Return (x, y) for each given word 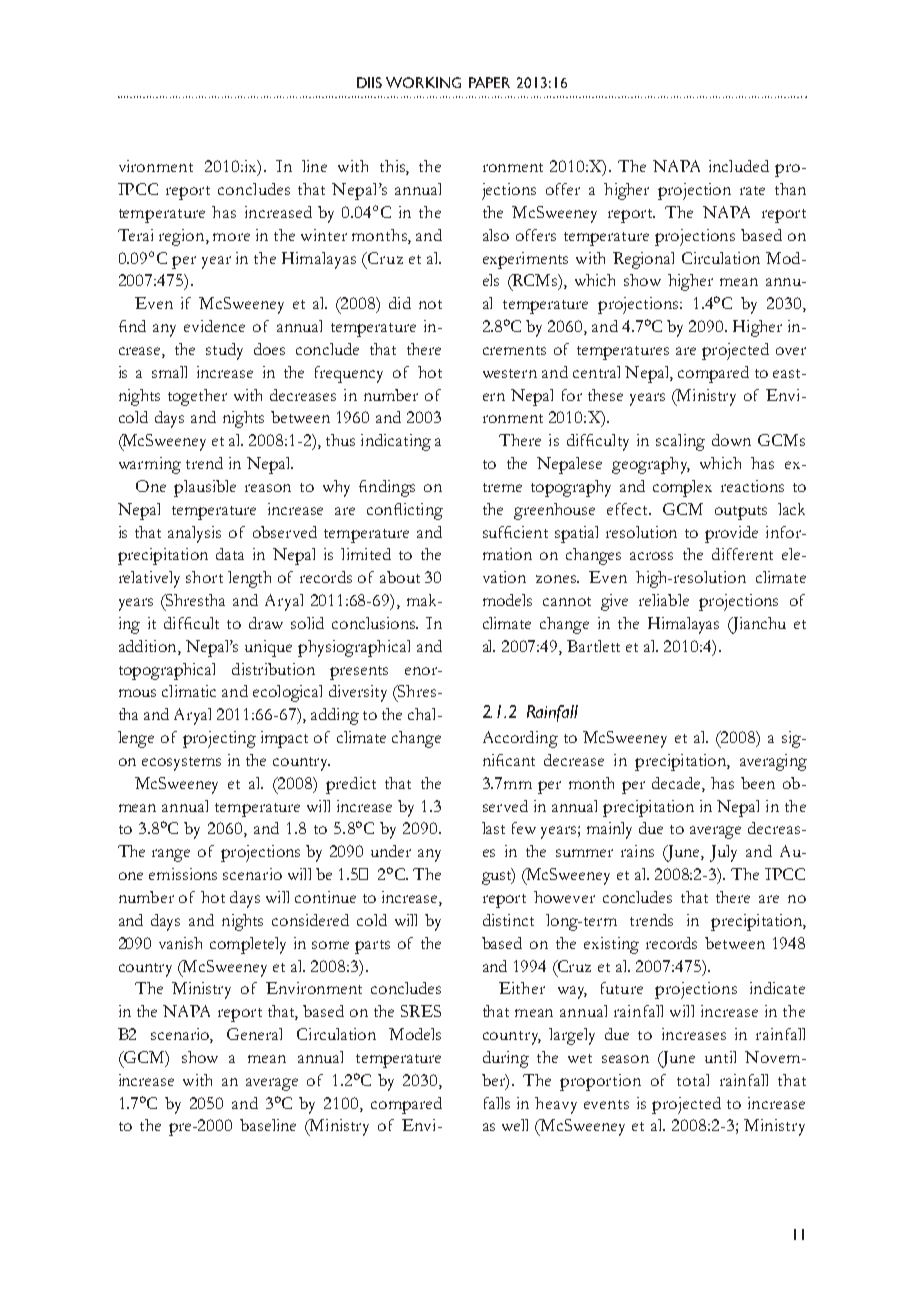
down (731, 440)
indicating (396, 442)
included (739, 166)
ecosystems (181, 764)
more (231, 237)
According (520, 739)
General (254, 1034)
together (197, 397)
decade (677, 784)
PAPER (489, 82)
